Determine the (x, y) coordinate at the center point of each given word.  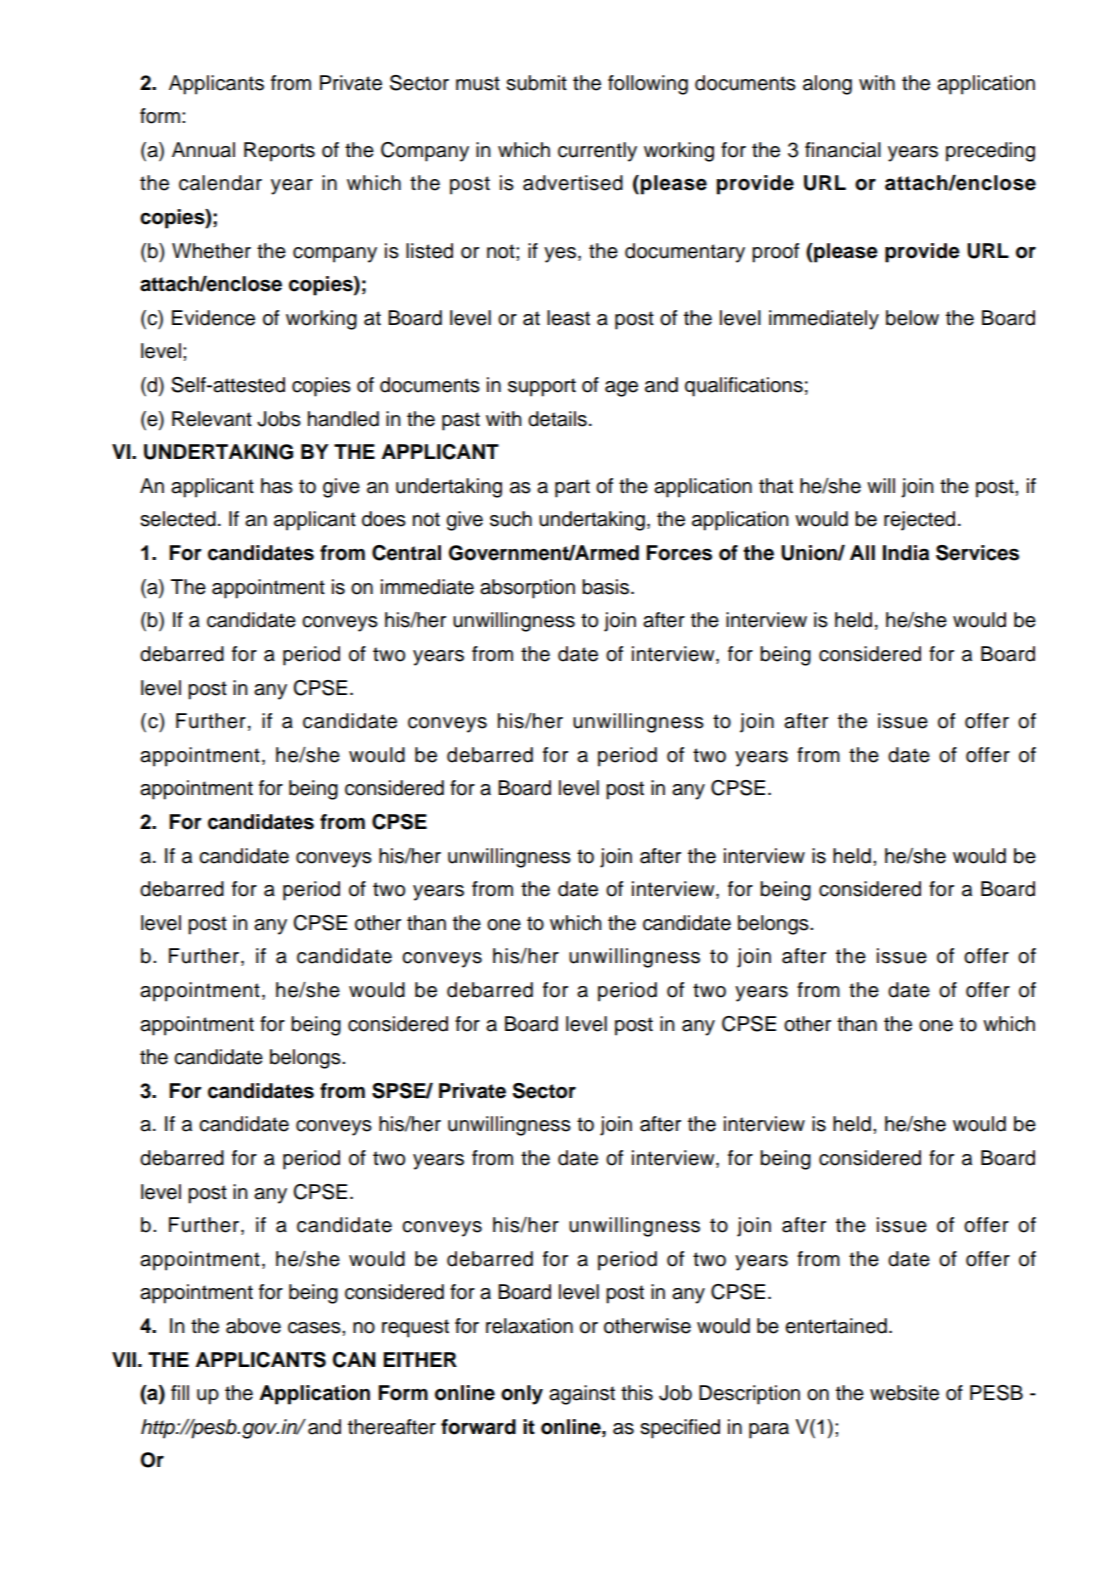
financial (843, 150)
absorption (527, 589)
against (582, 1395)
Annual (203, 150)
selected (178, 519)
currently (597, 152)
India (906, 553)
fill (180, 1392)
